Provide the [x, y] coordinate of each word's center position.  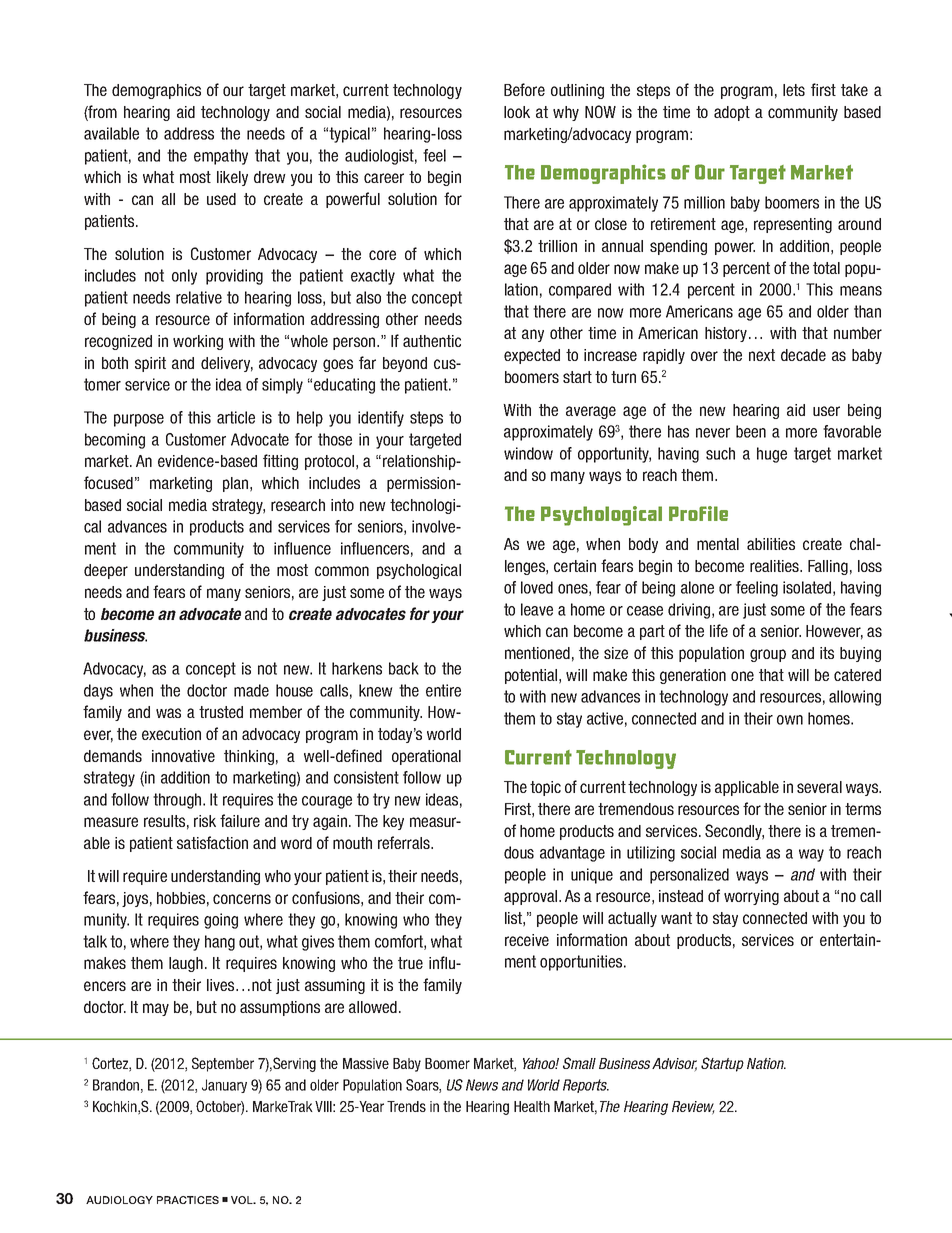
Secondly [734, 832]
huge [772, 455]
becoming [115, 441]
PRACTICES [188, 1200]
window [528, 453]
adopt [732, 113]
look [517, 112]
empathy [221, 157]
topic [545, 788]
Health [532, 1106]
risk [205, 821]
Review [693, 1108]
